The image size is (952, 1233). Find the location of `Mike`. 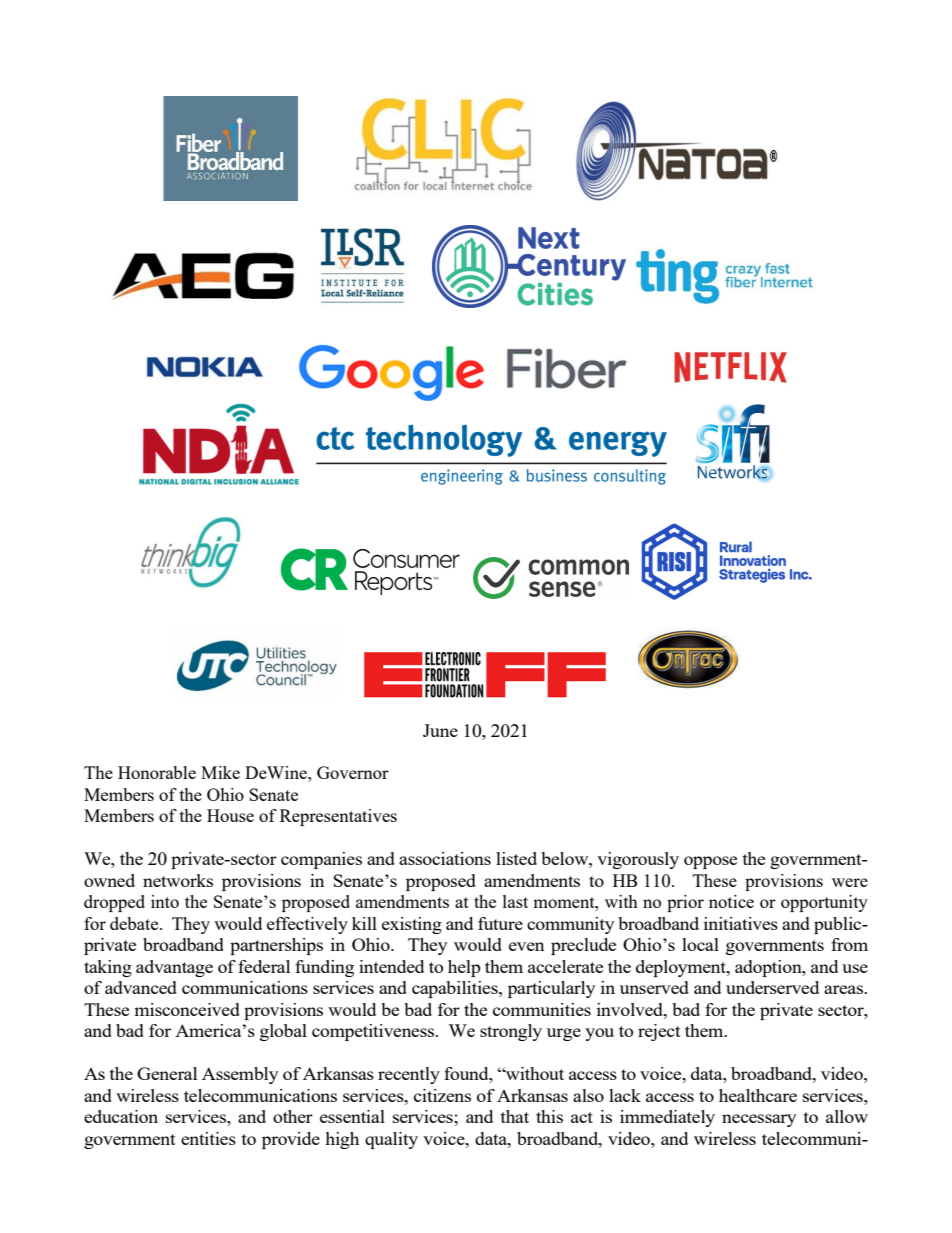

Mike is located at coordinates (220, 772).
